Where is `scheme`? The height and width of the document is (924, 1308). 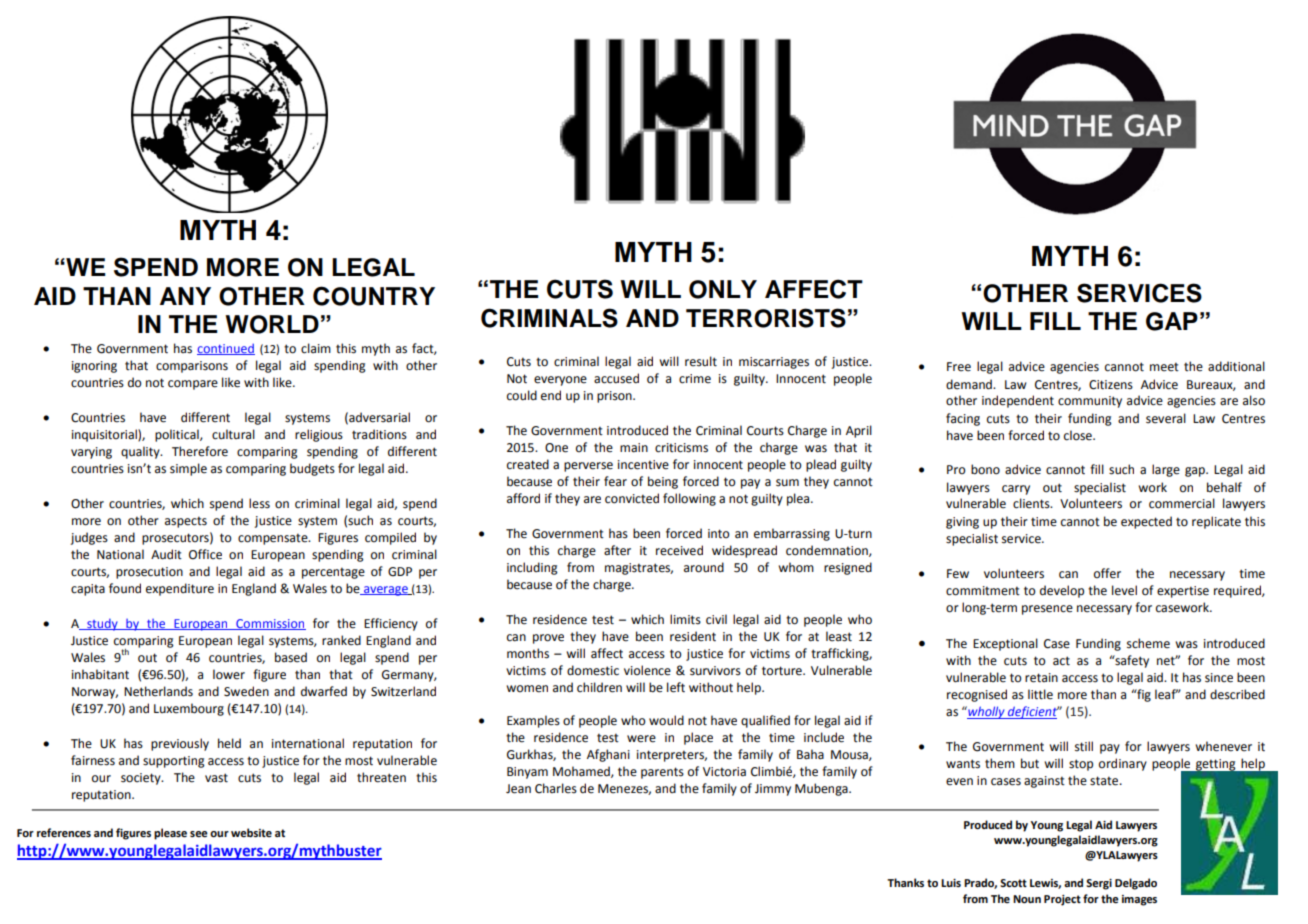
scheme is located at coordinates (1148, 643).
